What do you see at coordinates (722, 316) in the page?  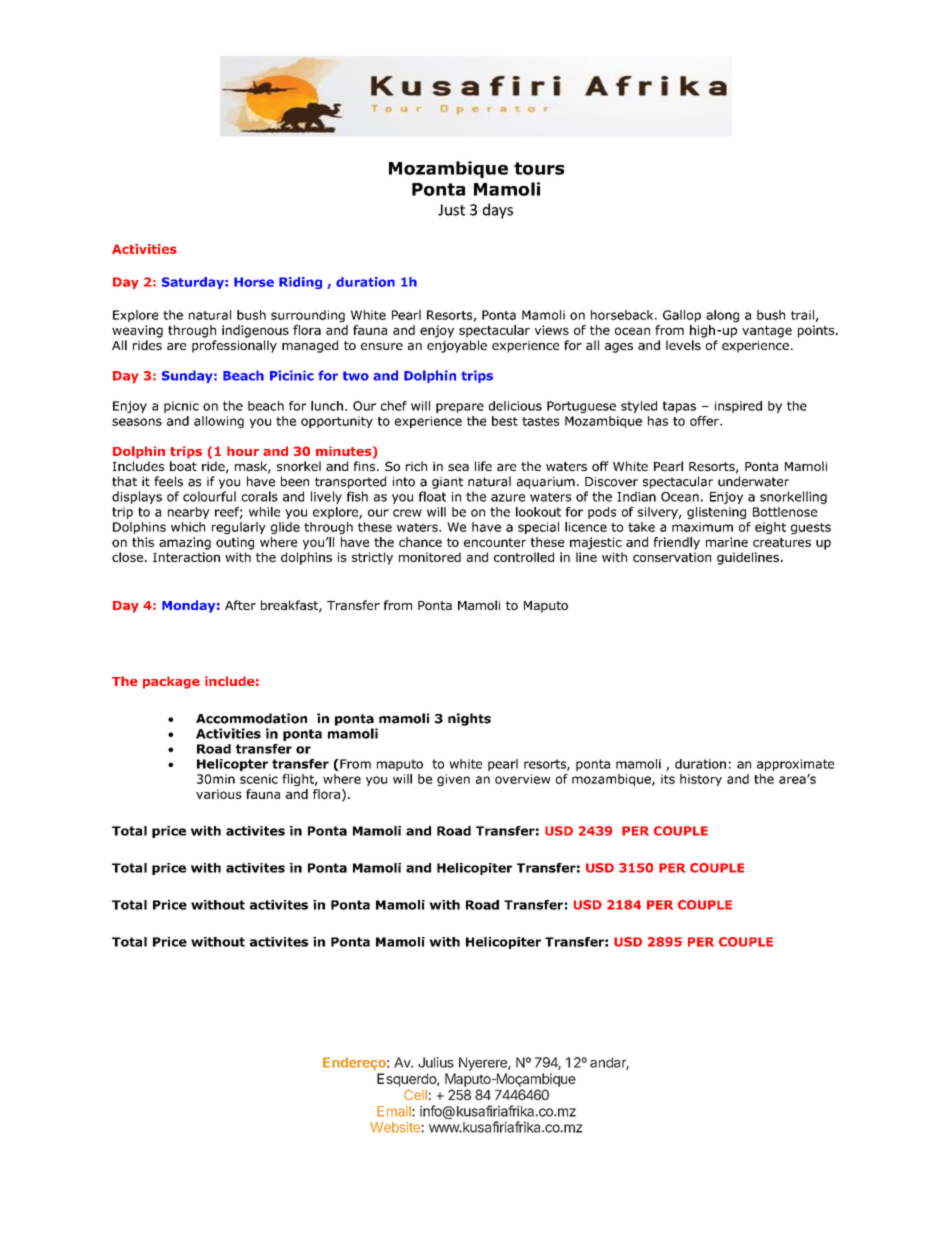 I see `along` at bounding box center [722, 316].
